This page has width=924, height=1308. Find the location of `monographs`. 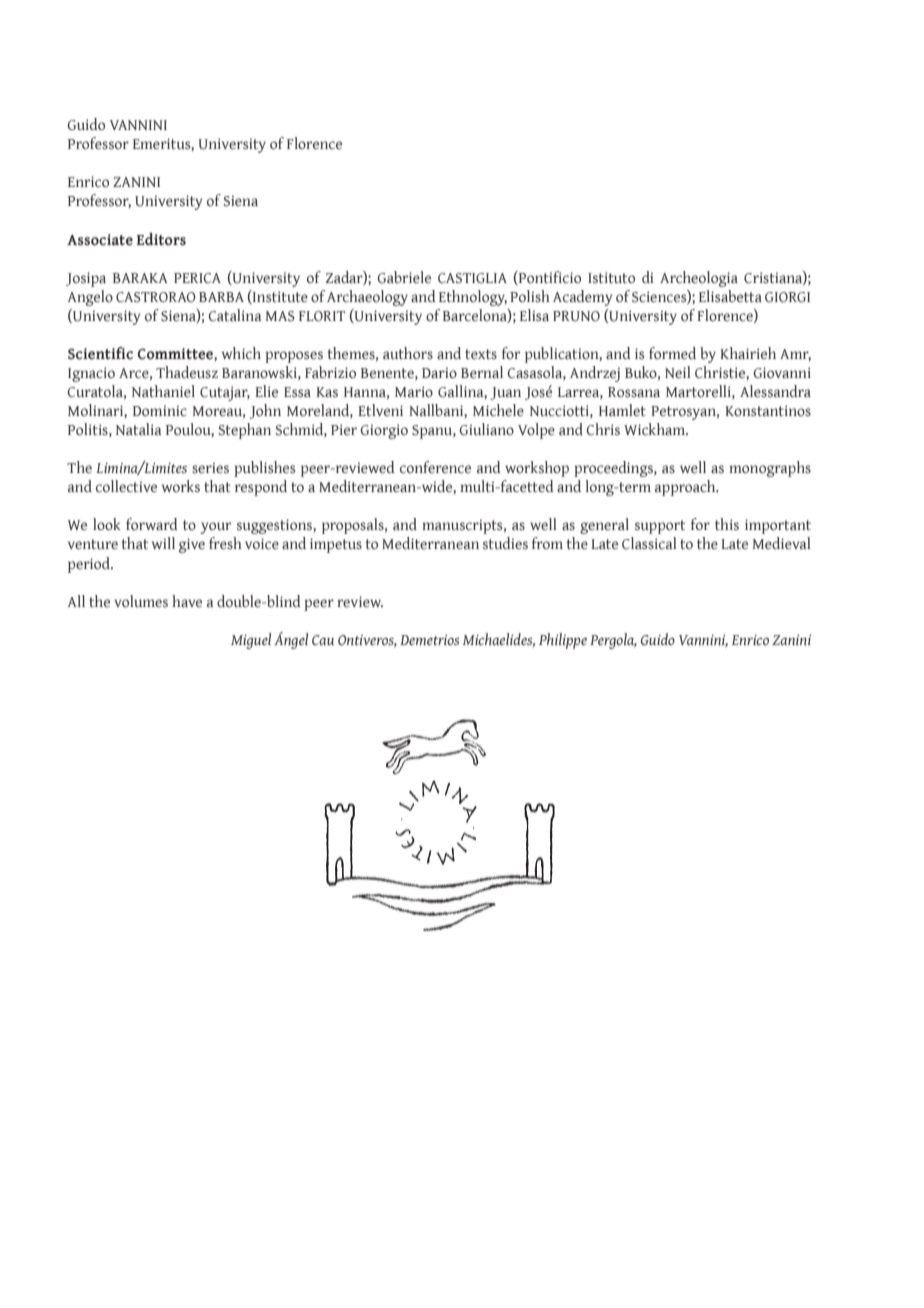

monographs is located at coordinates (770, 469).
